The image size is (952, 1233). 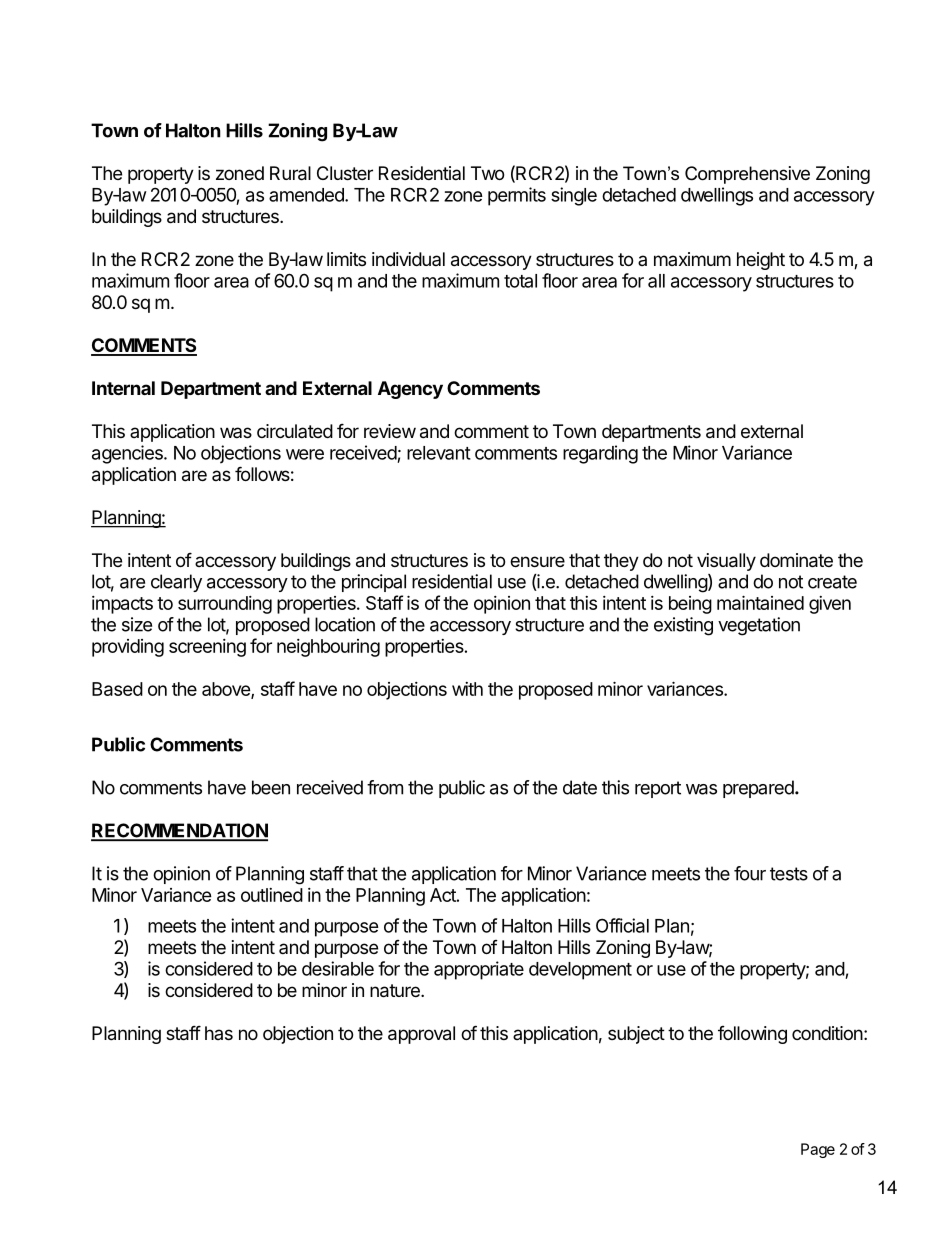 I want to click on approval, so click(x=421, y=1035).
